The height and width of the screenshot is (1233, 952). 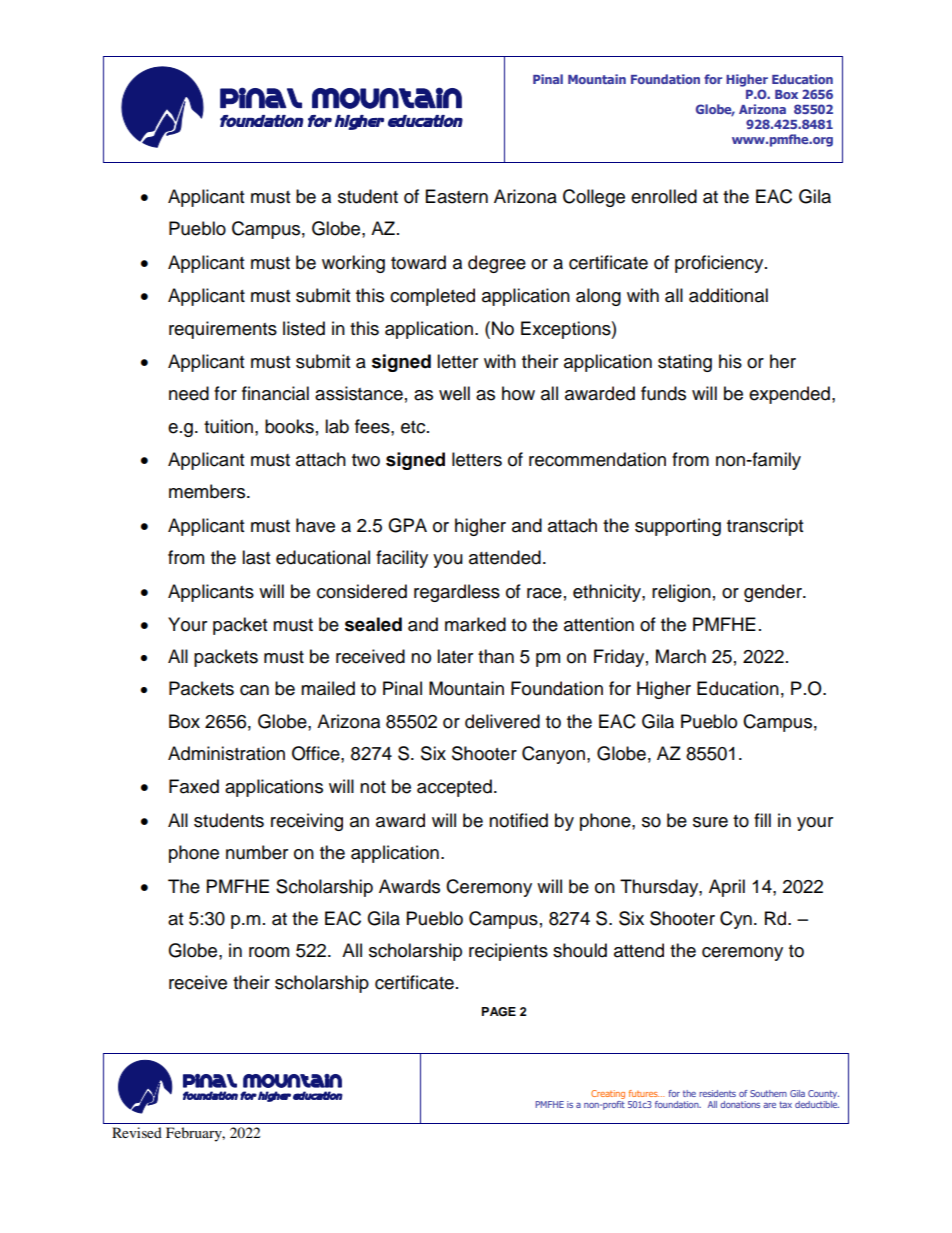 What do you see at coordinates (407, 525) in the screenshot?
I see `GPA` at bounding box center [407, 525].
